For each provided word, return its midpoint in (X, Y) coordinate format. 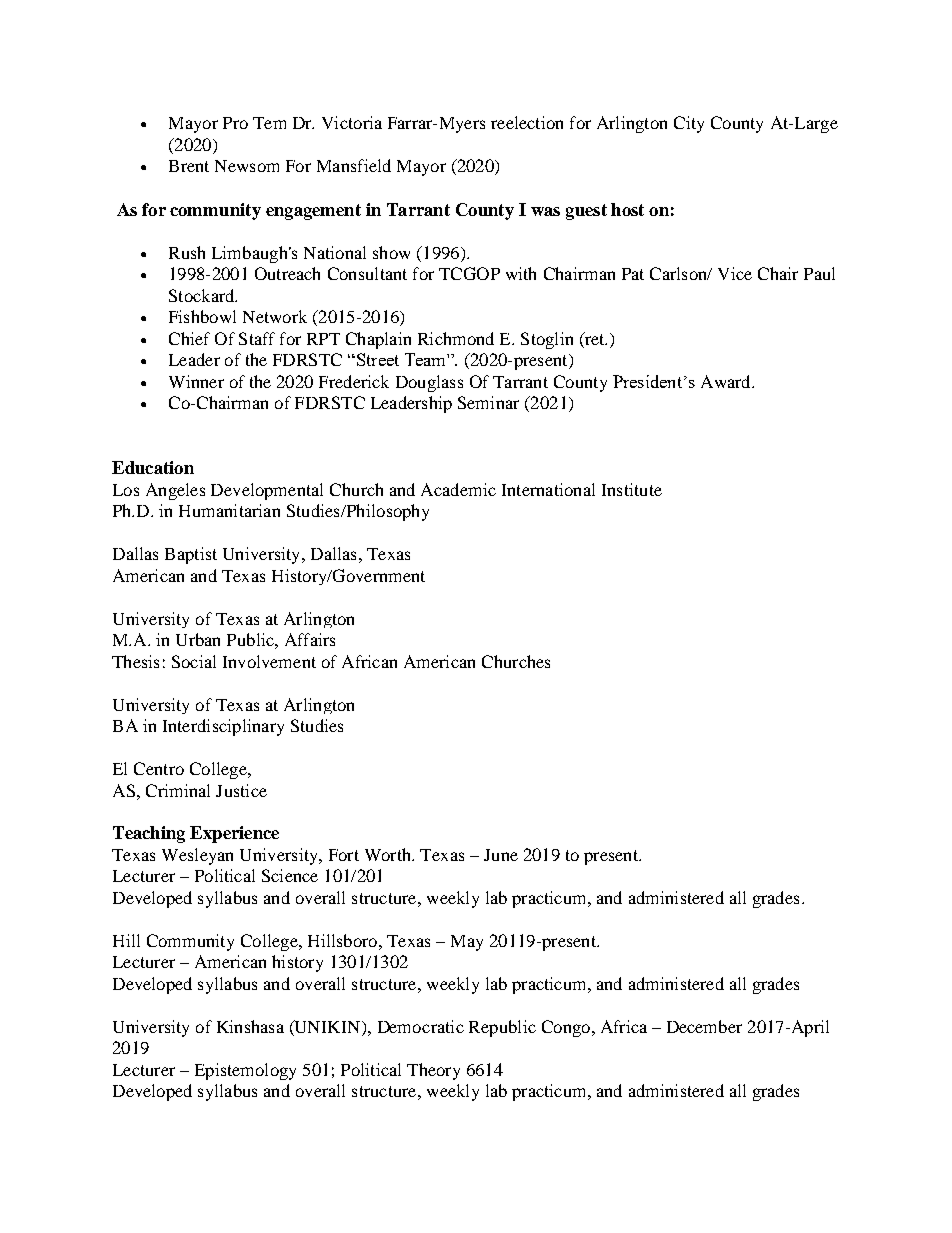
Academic (458, 489)
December (704, 1026)
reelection (527, 122)
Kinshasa (250, 1026)
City (689, 124)
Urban (198, 639)
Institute (632, 489)
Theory (433, 1071)
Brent (189, 166)
